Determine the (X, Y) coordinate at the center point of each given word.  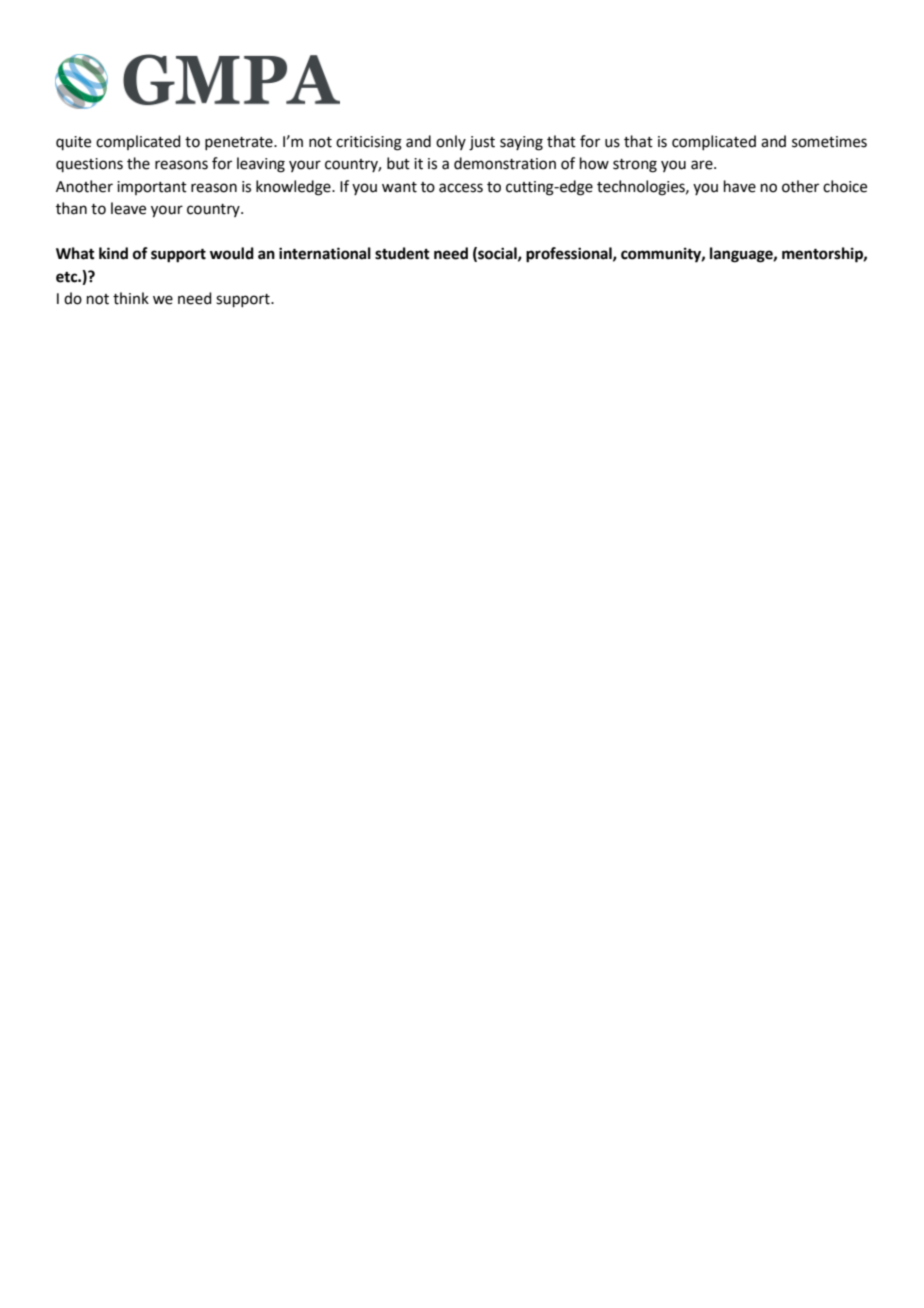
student (402, 253)
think (131, 298)
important (152, 188)
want (399, 187)
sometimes (829, 142)
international (325, 253)
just (482, 143)
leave (128, 208)
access (461, 188)
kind (113, 253)
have (740, 186)
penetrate (240, 143)
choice (845, 186)
